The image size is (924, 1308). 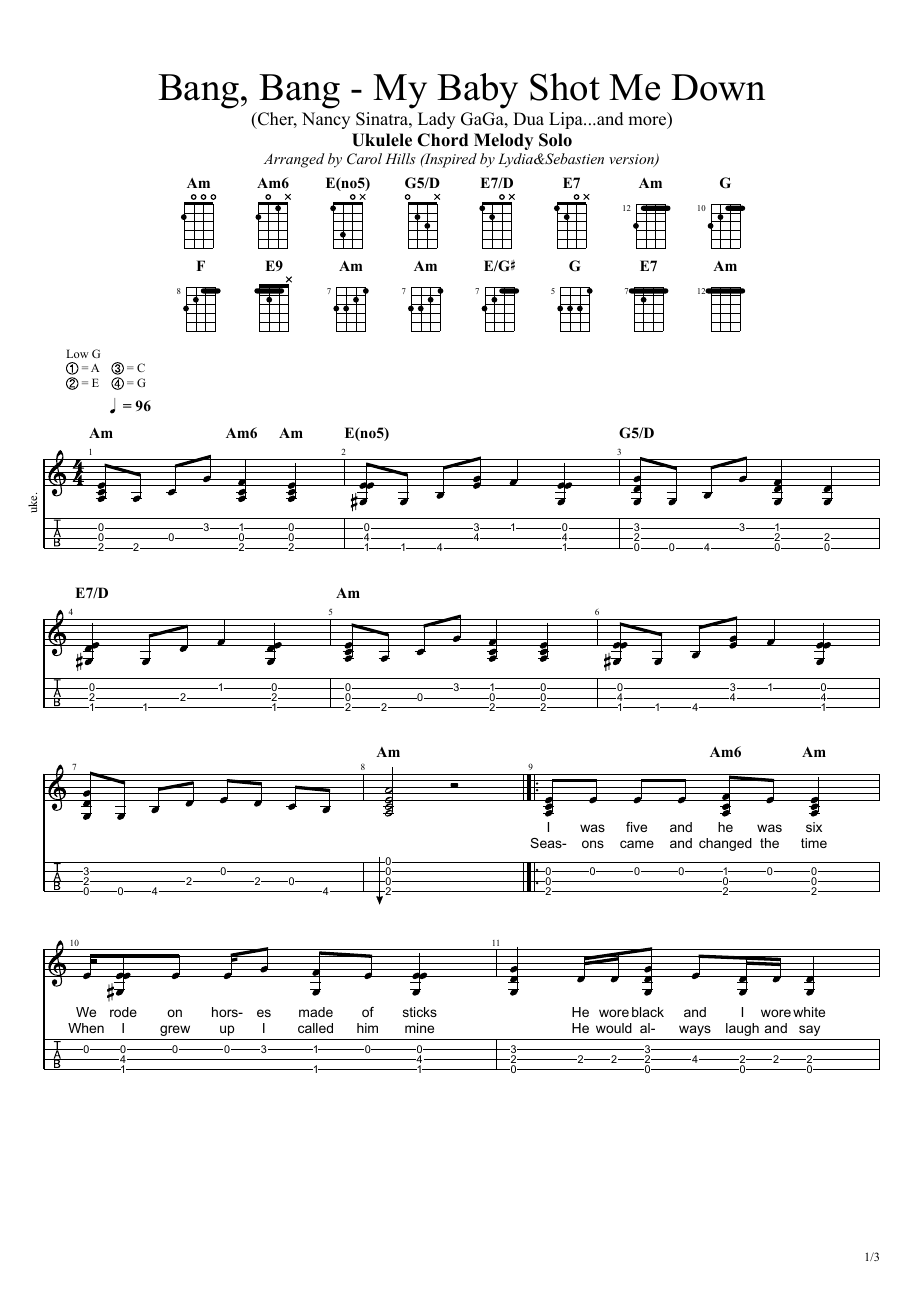 I want to click on Lady, so click(x=436, y=120).
